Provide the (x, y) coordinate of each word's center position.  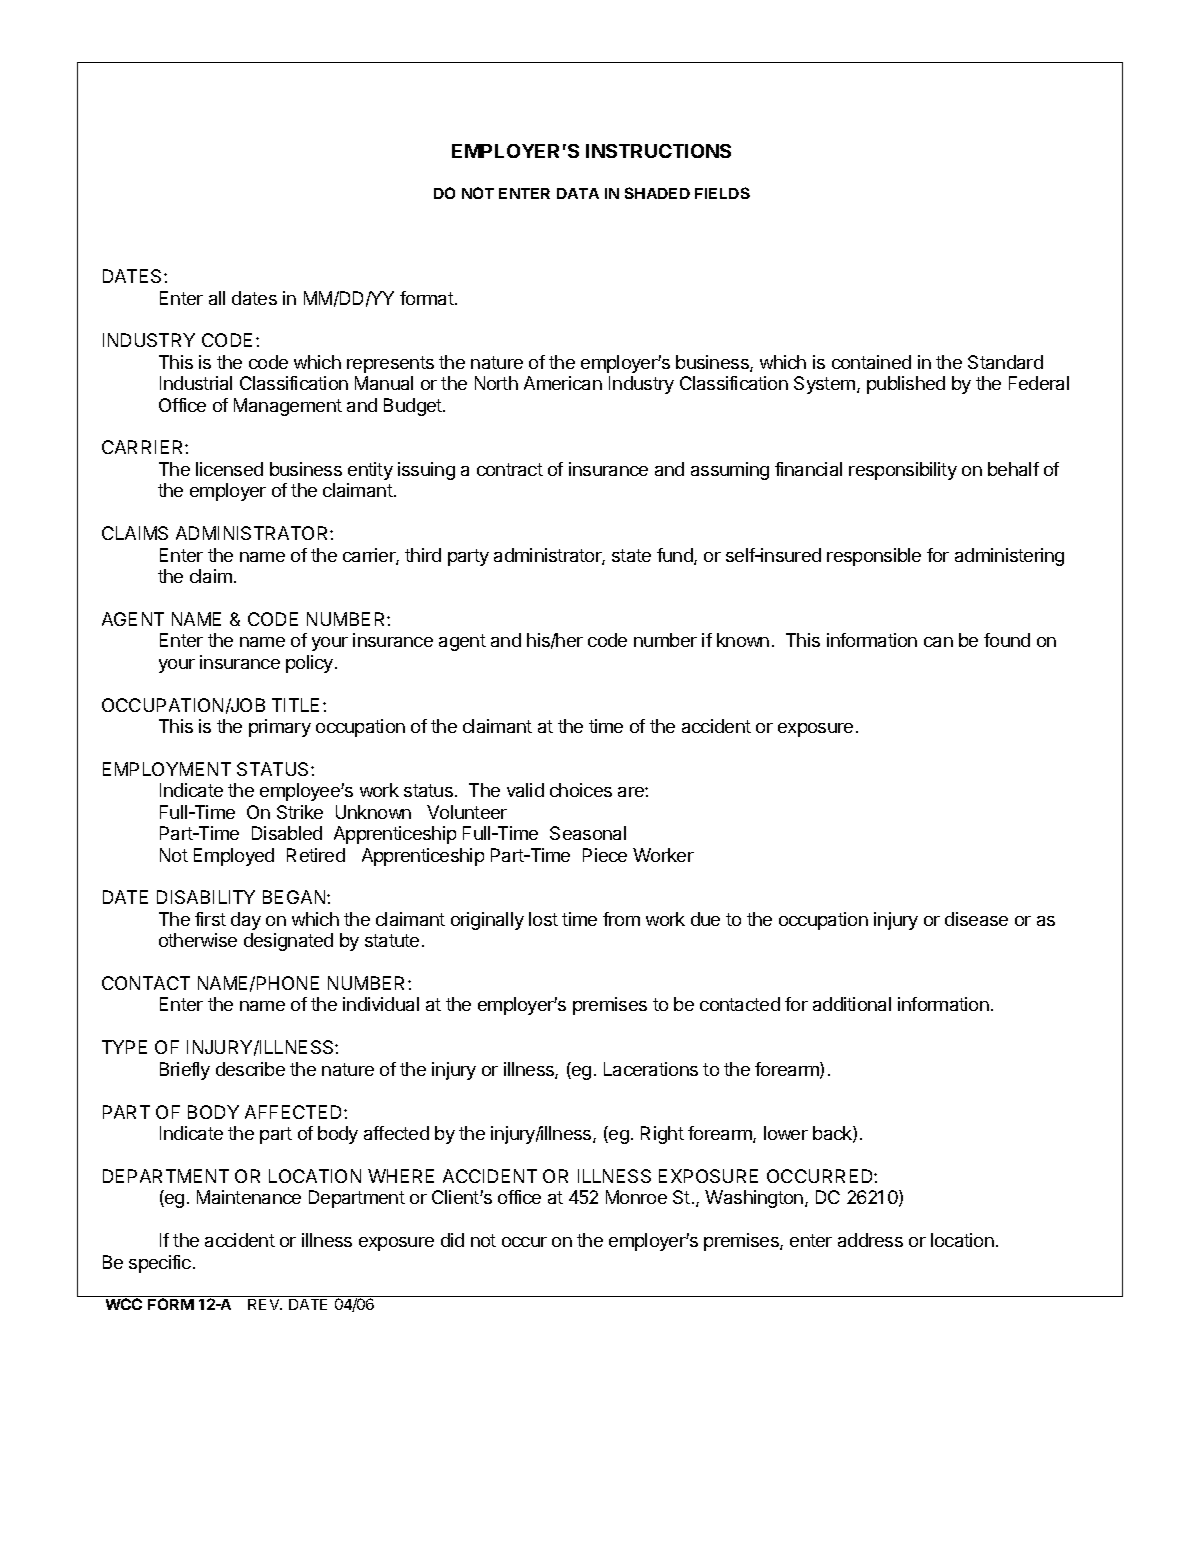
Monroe (636, 1197)
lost (543, 919)
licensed (229, 469)
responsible (874, 557)
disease (976, 919)
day (246, 921)
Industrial (196, 383)
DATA (578, 193)
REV (265, 1304)
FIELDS (722, 193)
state (631, 555)
